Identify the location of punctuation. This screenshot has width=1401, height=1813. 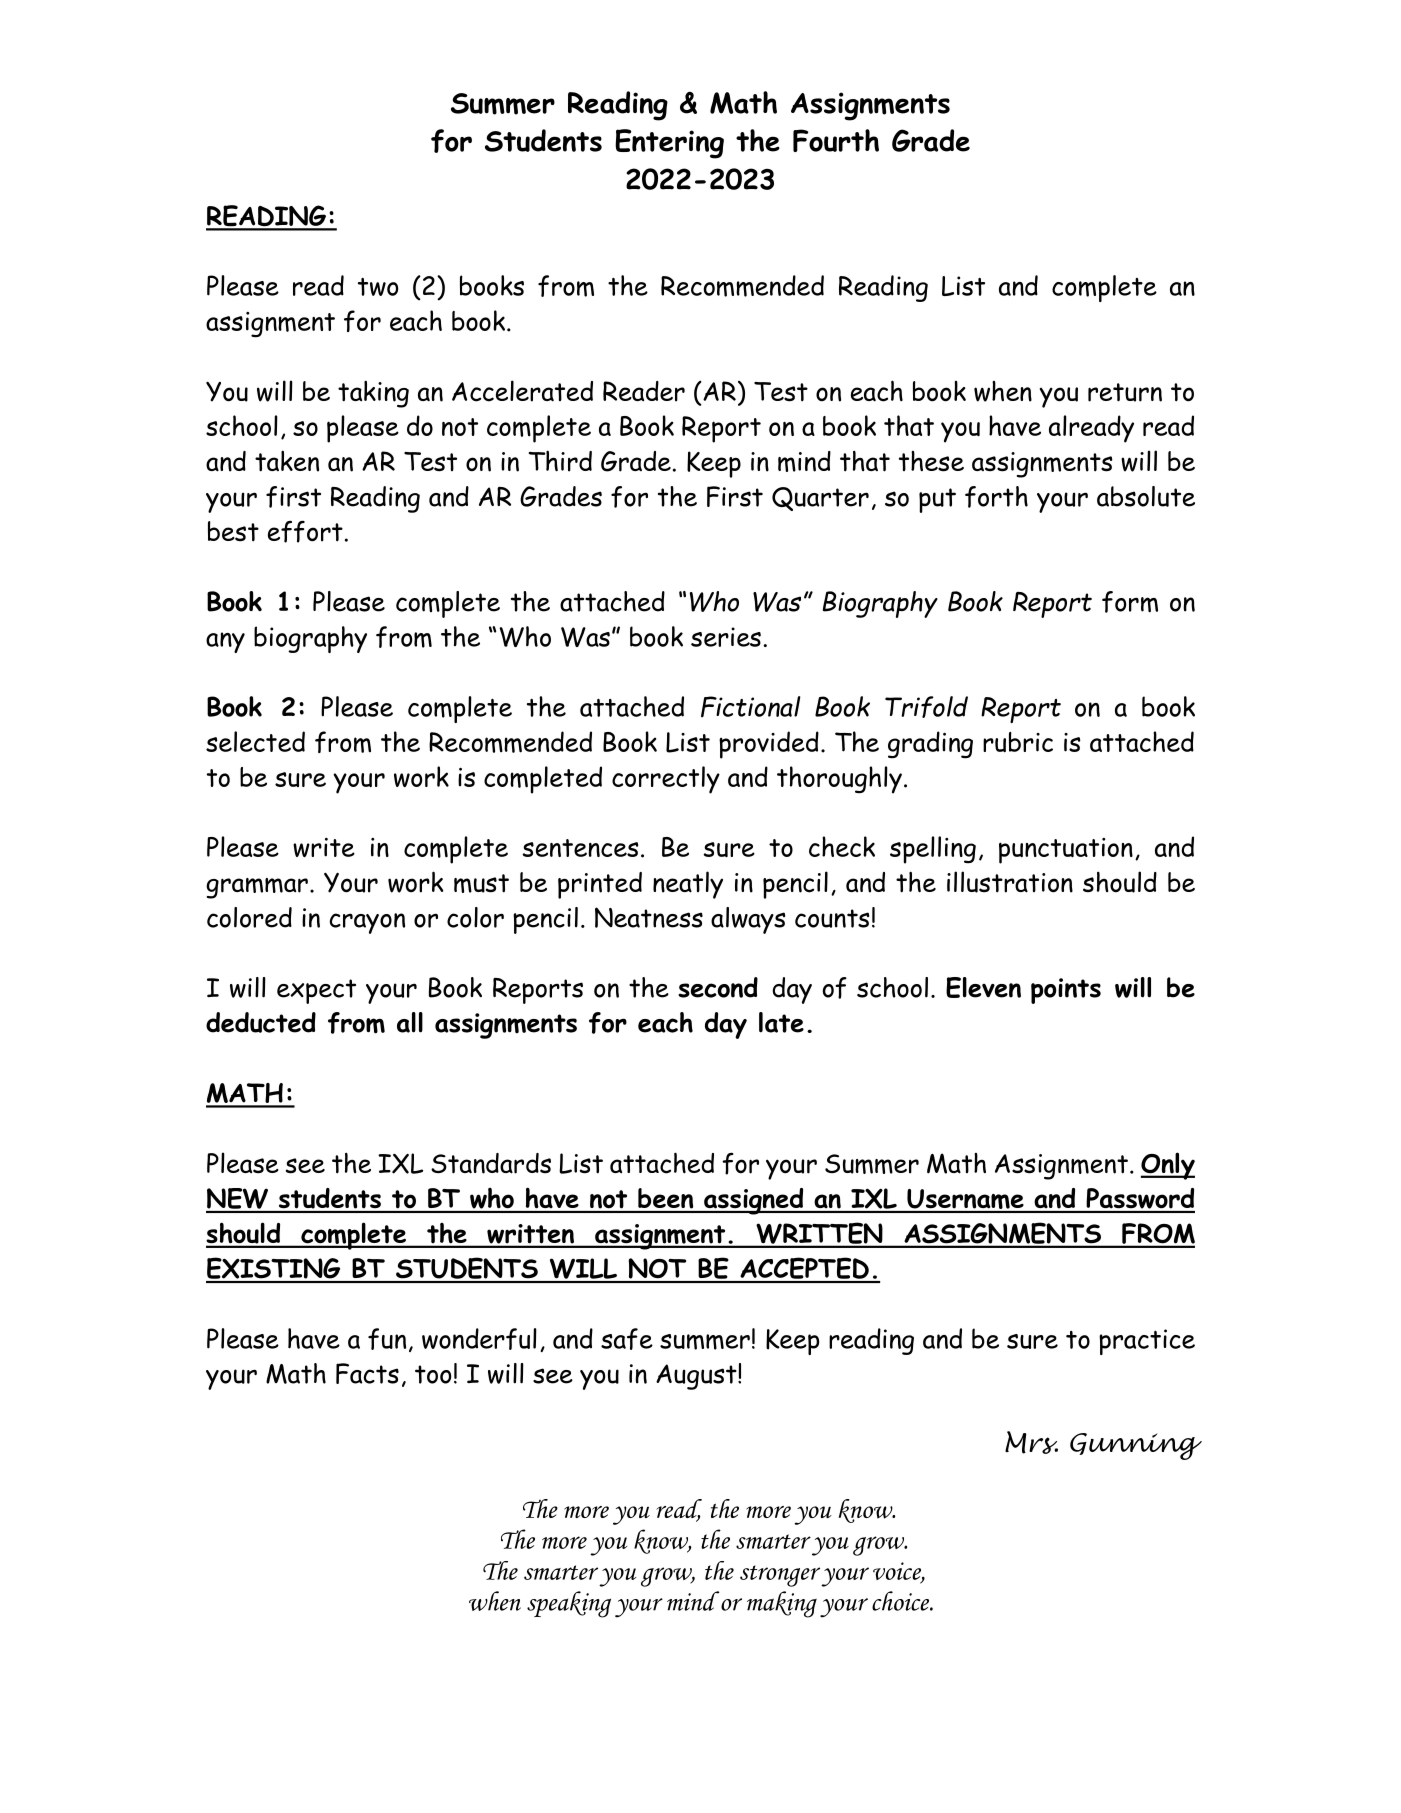
(1066, 851).
